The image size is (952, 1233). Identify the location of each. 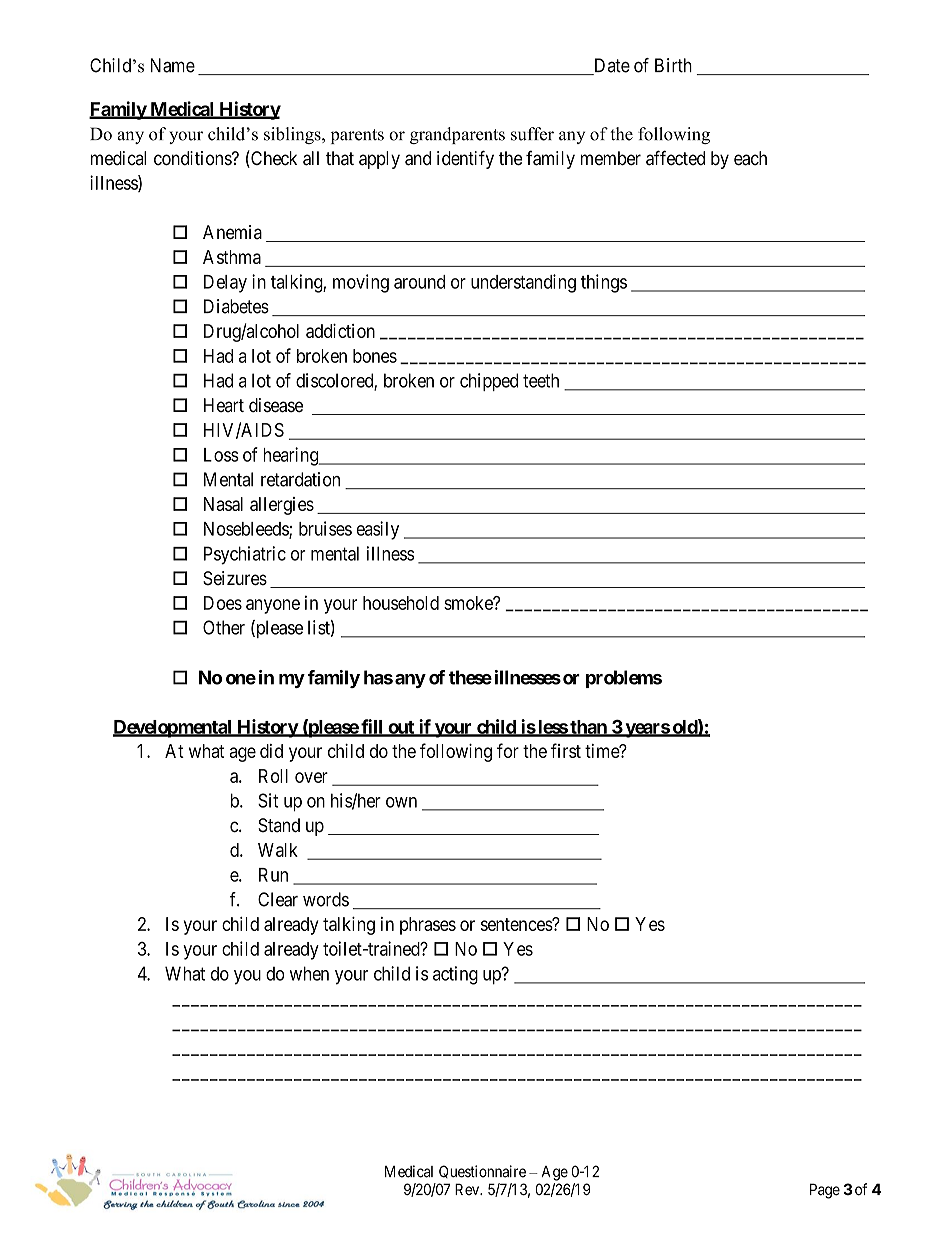
(750, 158).
